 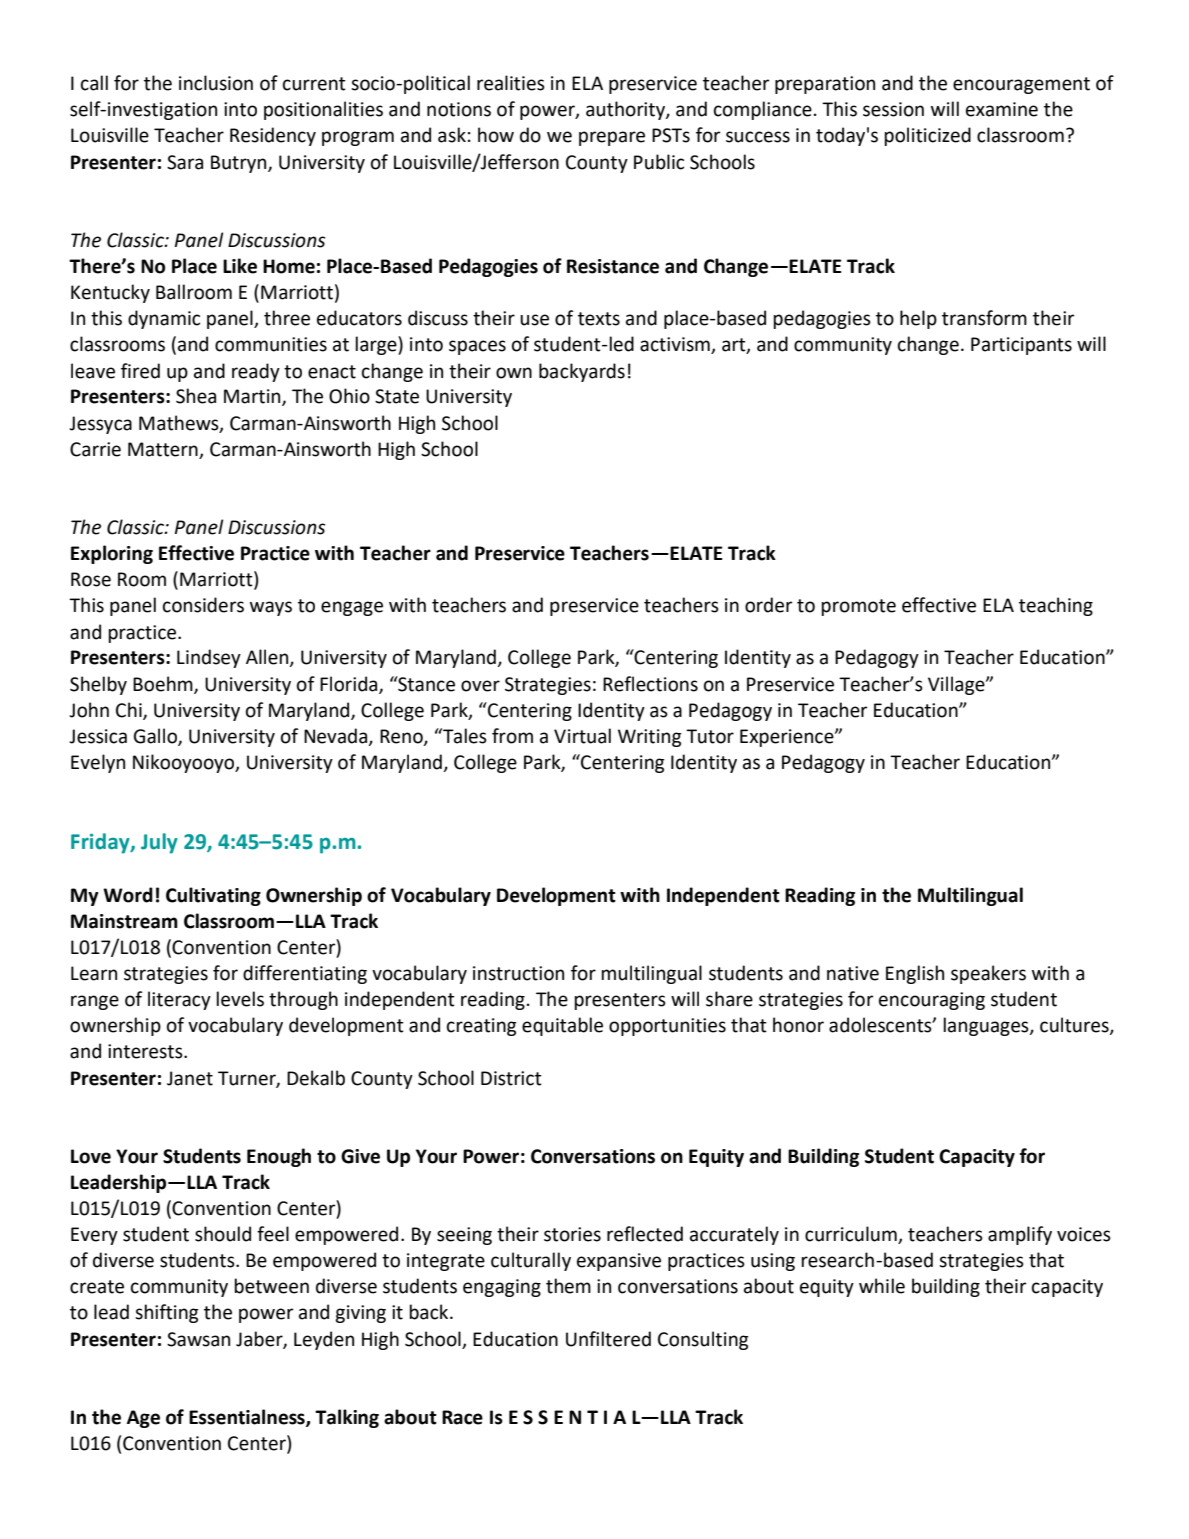 I want to click on inclusion, so click(x=216, y=83).
